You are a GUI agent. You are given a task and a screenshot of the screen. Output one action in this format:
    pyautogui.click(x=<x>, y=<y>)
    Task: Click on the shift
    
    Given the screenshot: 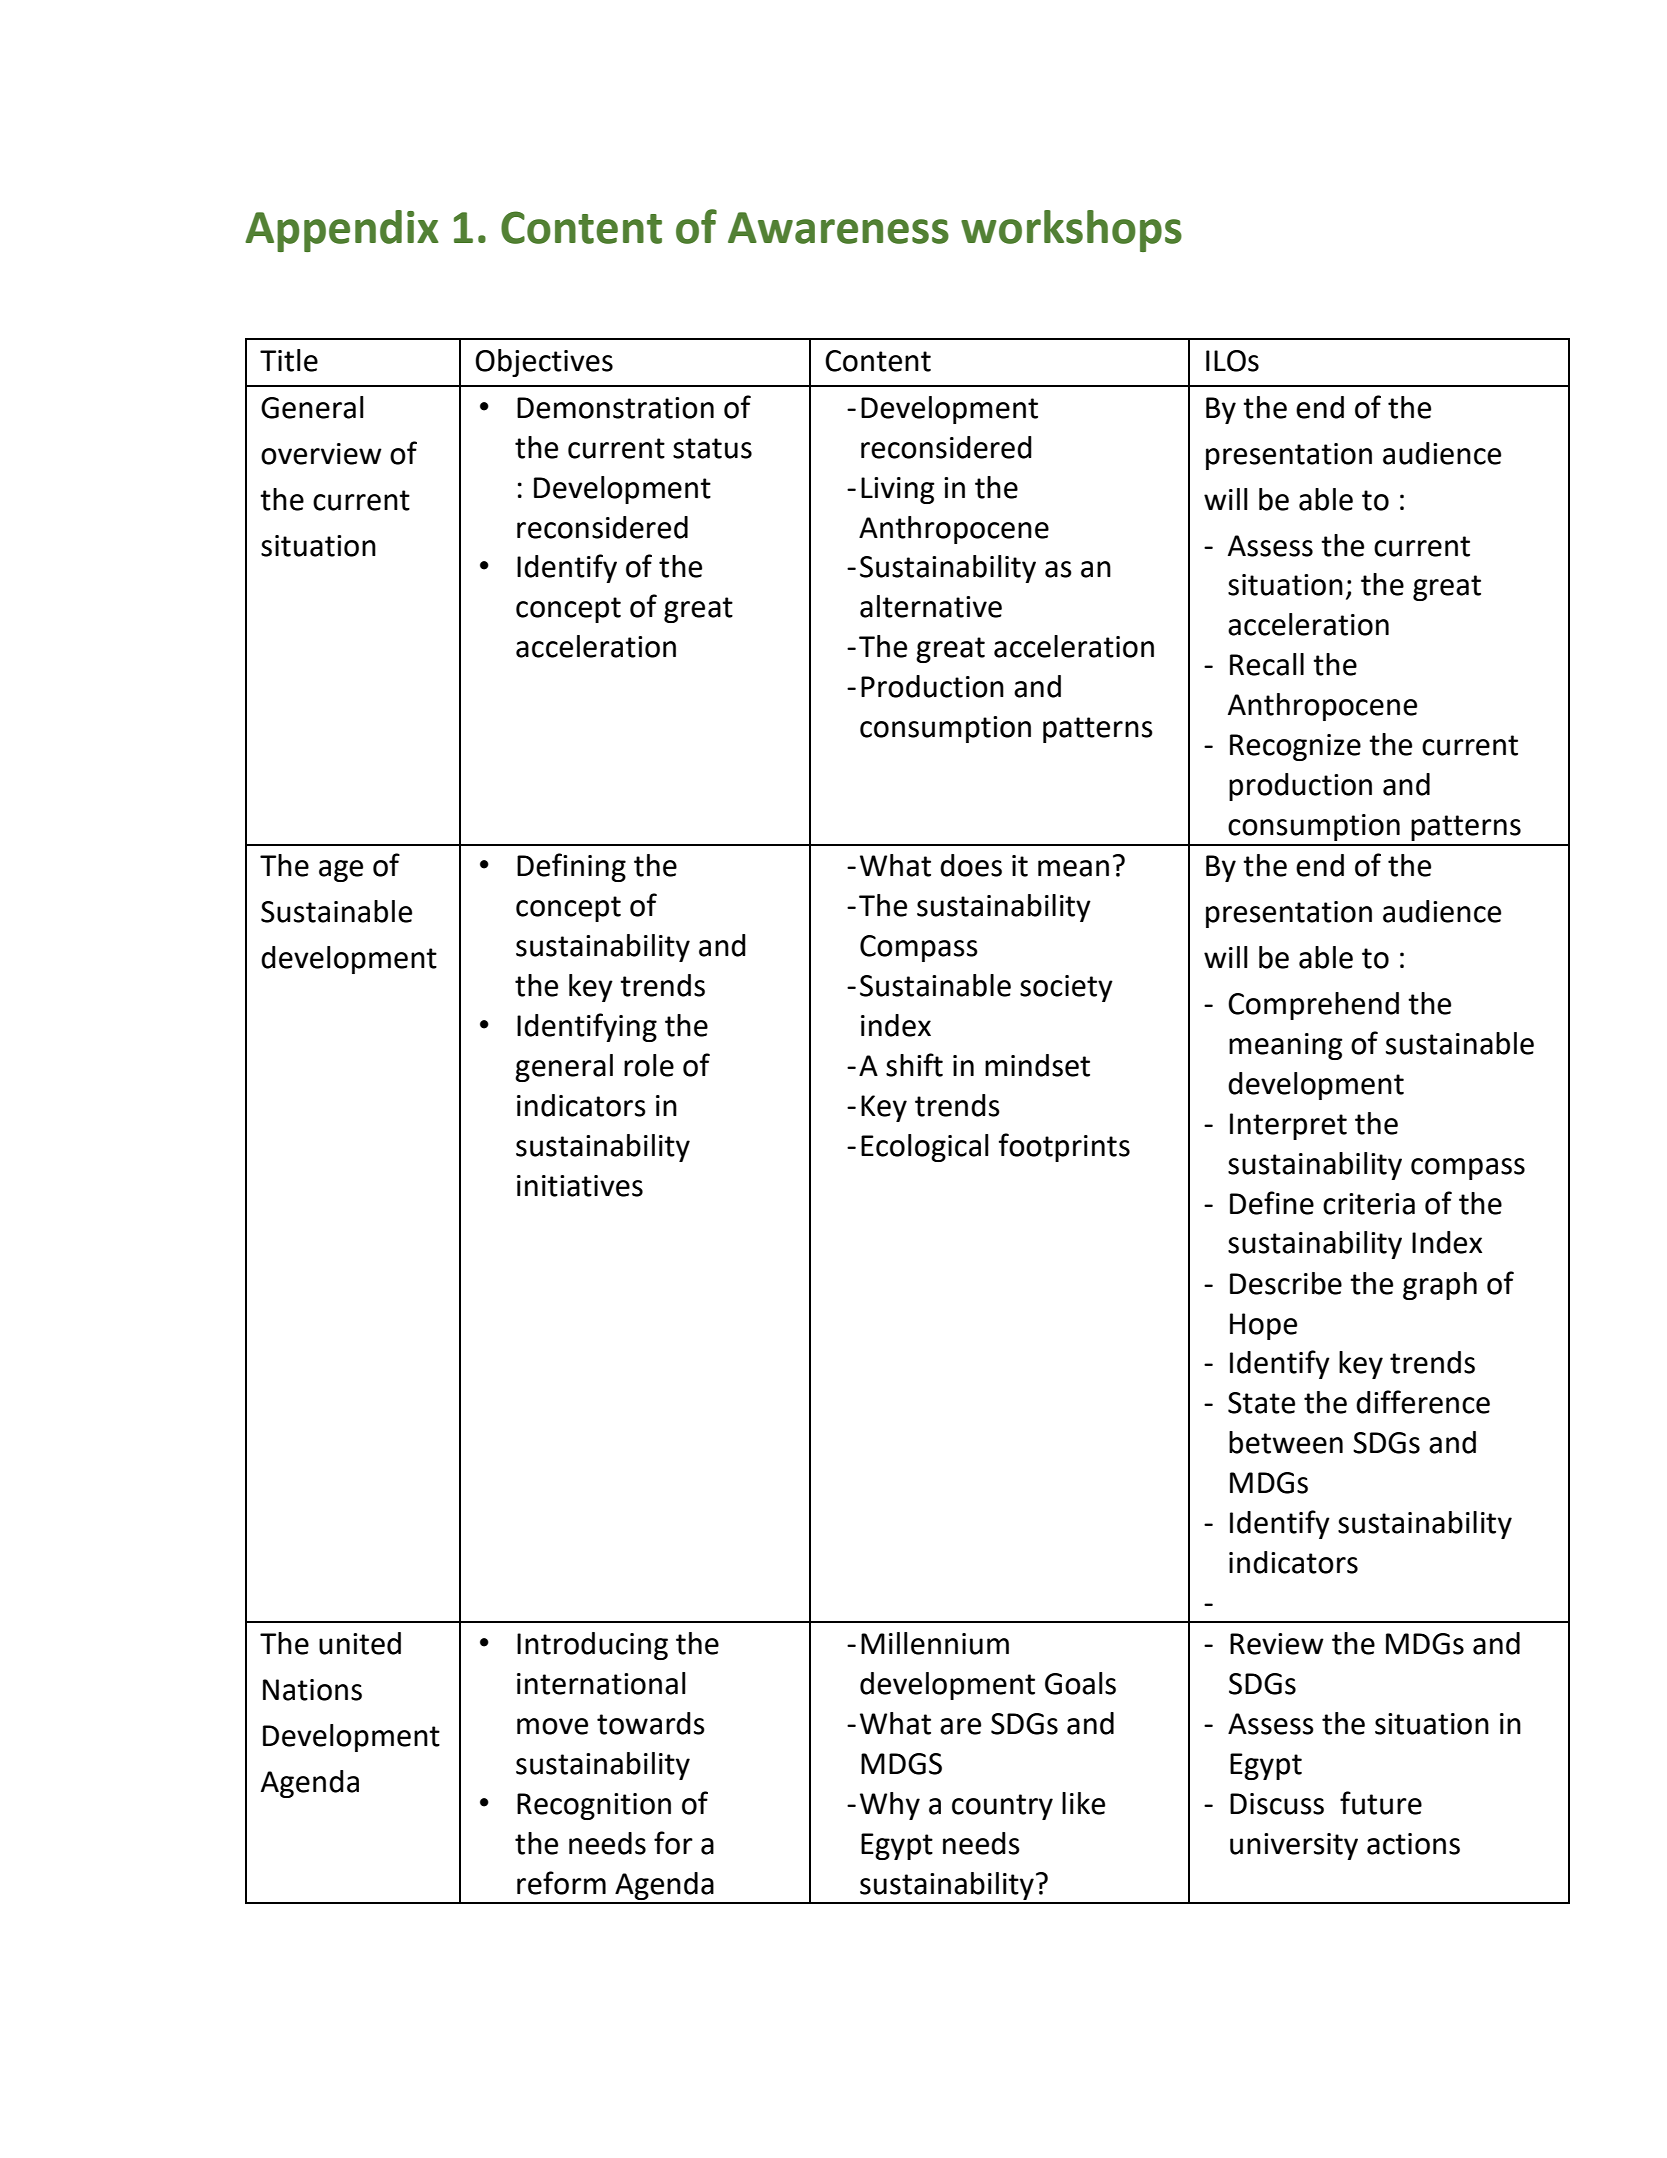 What is the action you would take?
    pyautogui.click(x=914, y=1065)
